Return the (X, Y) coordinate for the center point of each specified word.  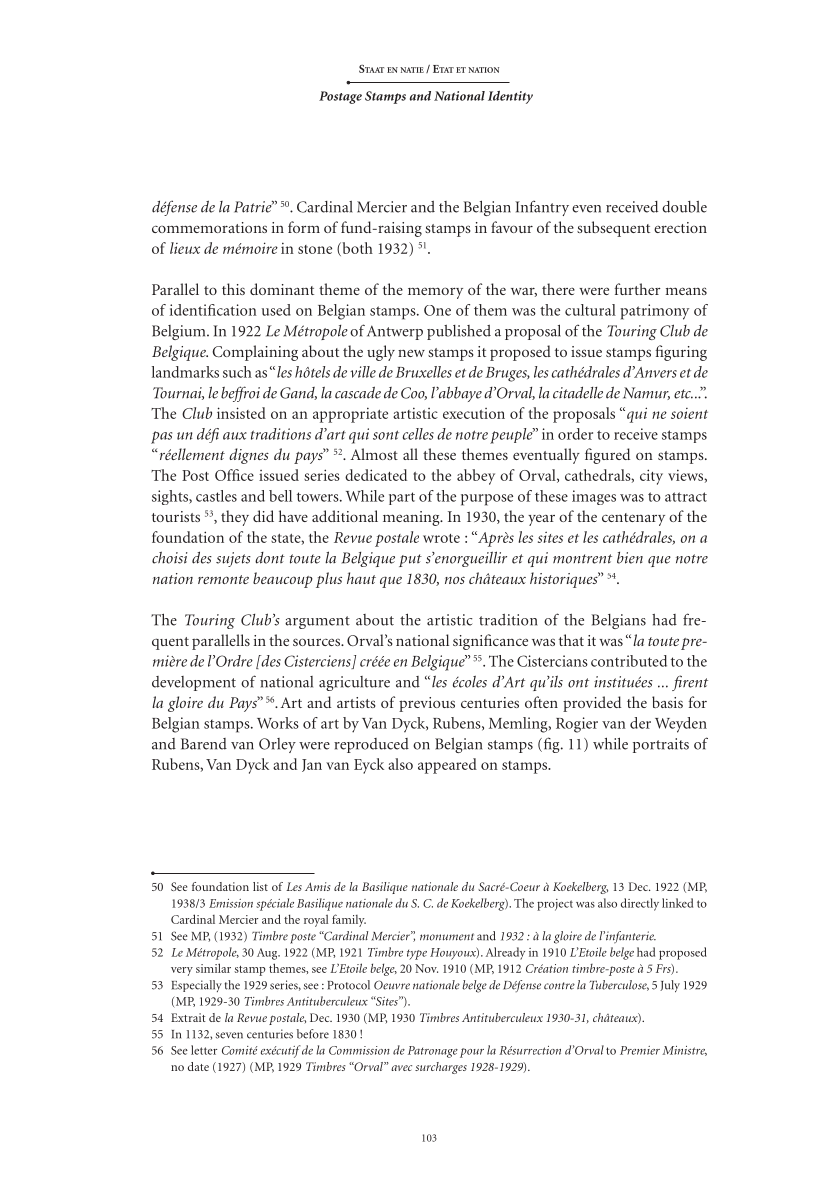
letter (204, 1050)
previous (427, 704)
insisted (241, 413)
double (684, 207)
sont (386, 435)
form (304, 227)
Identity (510, 97)
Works (278, 723)
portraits (661, 745)
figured (607, 456)
